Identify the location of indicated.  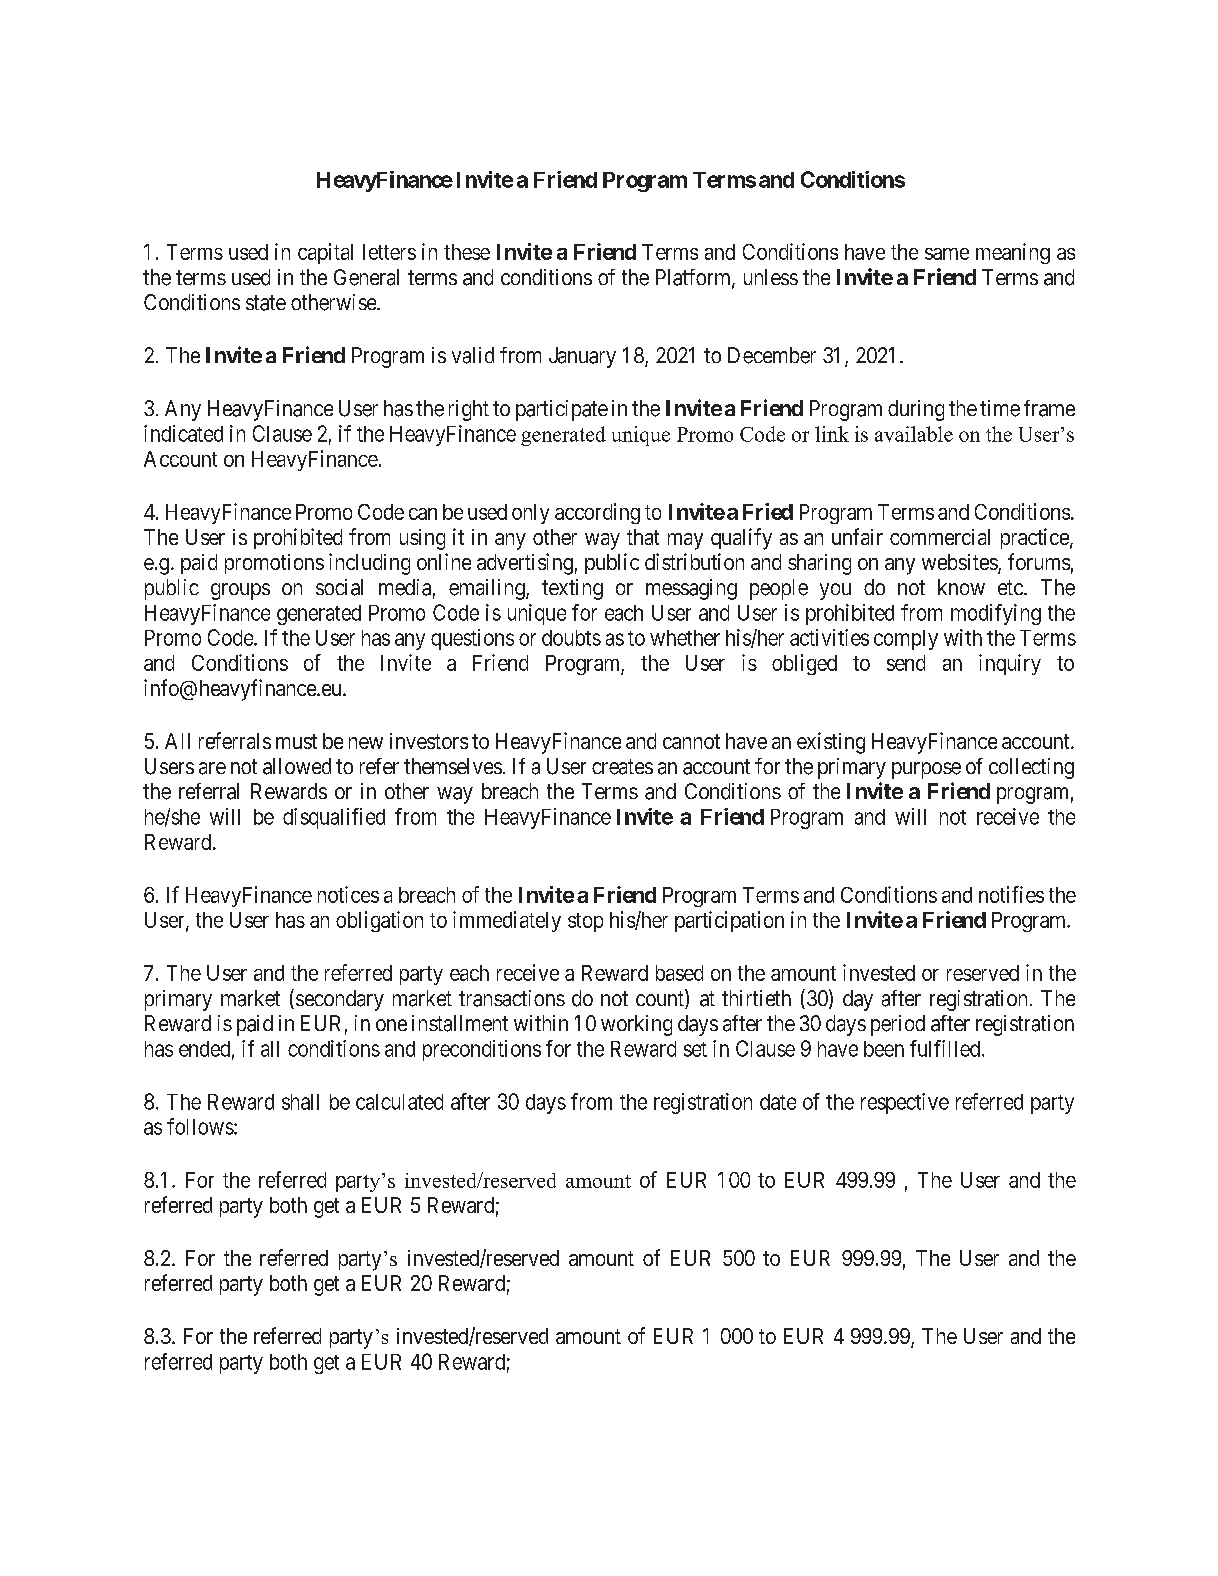
(183, 433).
